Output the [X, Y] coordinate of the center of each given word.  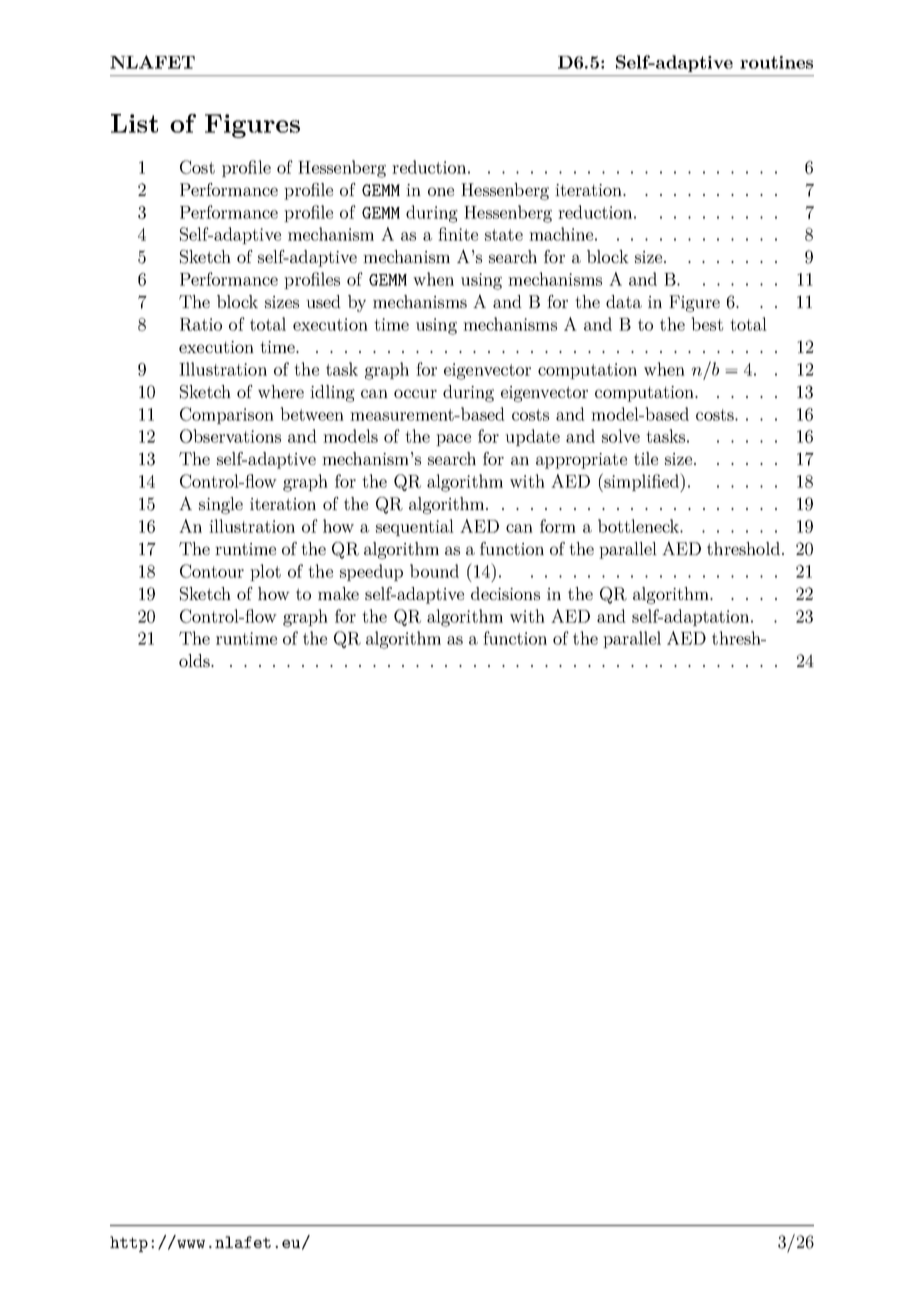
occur [415, 393]
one [441, 191]
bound [434, 571]
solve [621, 436]
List [134, 123]
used [323, 301]
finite [458, 234]
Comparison [227, 415]
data [624, 301]
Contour [212, 571]
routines [776, 62]
